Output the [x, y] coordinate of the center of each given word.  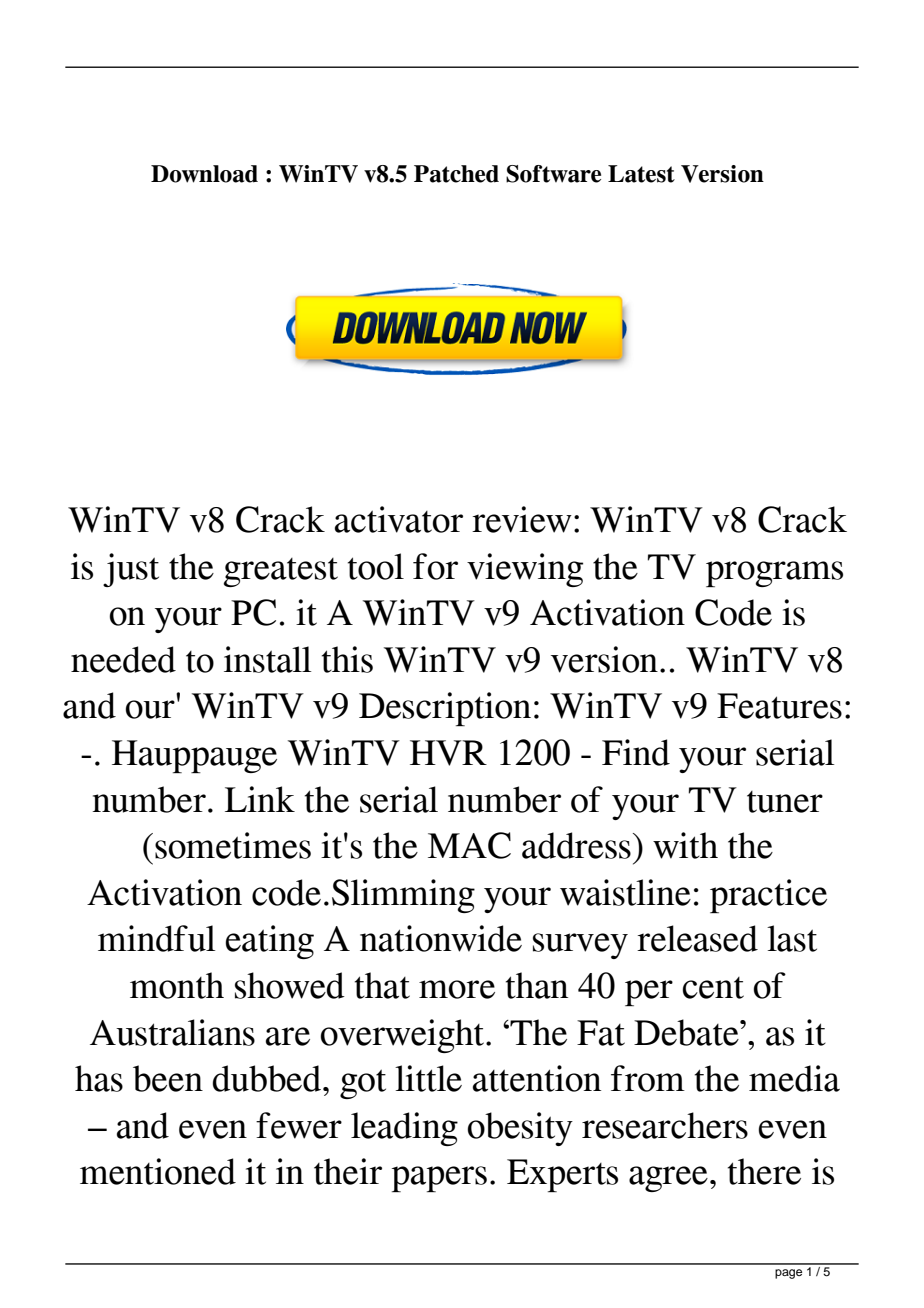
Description [445, 709]
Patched [456, 174]
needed [123, 659]
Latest [641, 174]
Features [779, 706]
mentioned [158, 1171]
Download [204, 174]
